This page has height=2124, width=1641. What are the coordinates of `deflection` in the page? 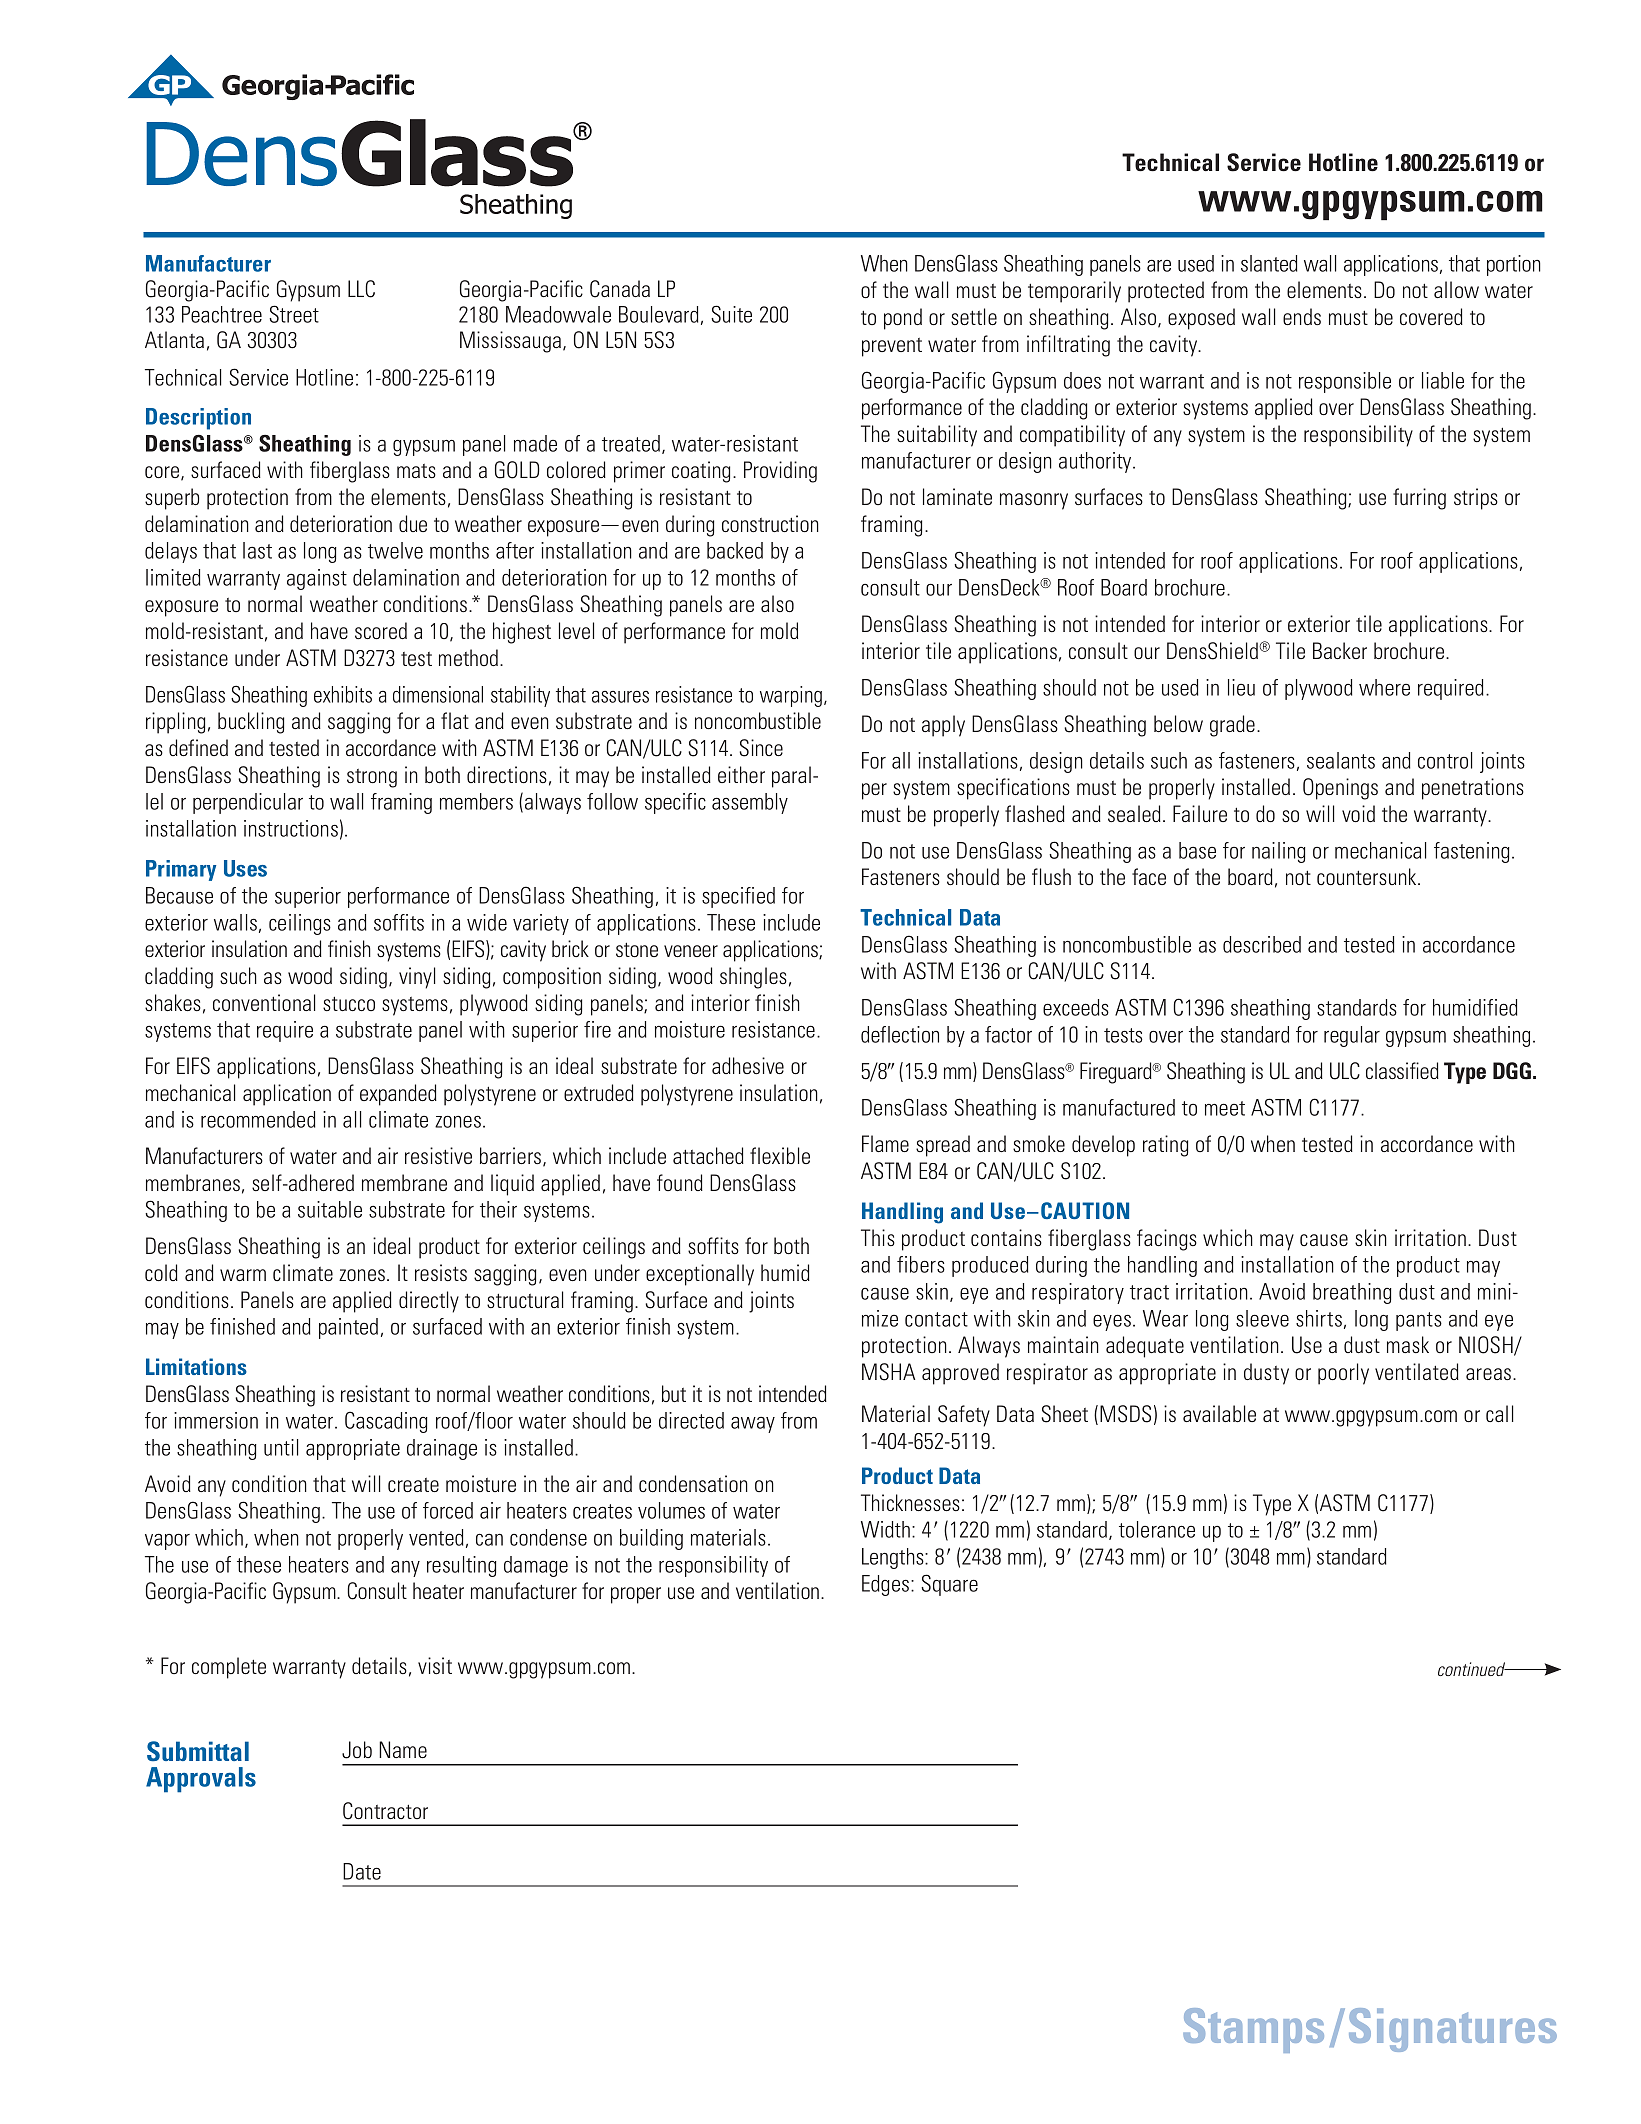 It's located at (900, 1034).
